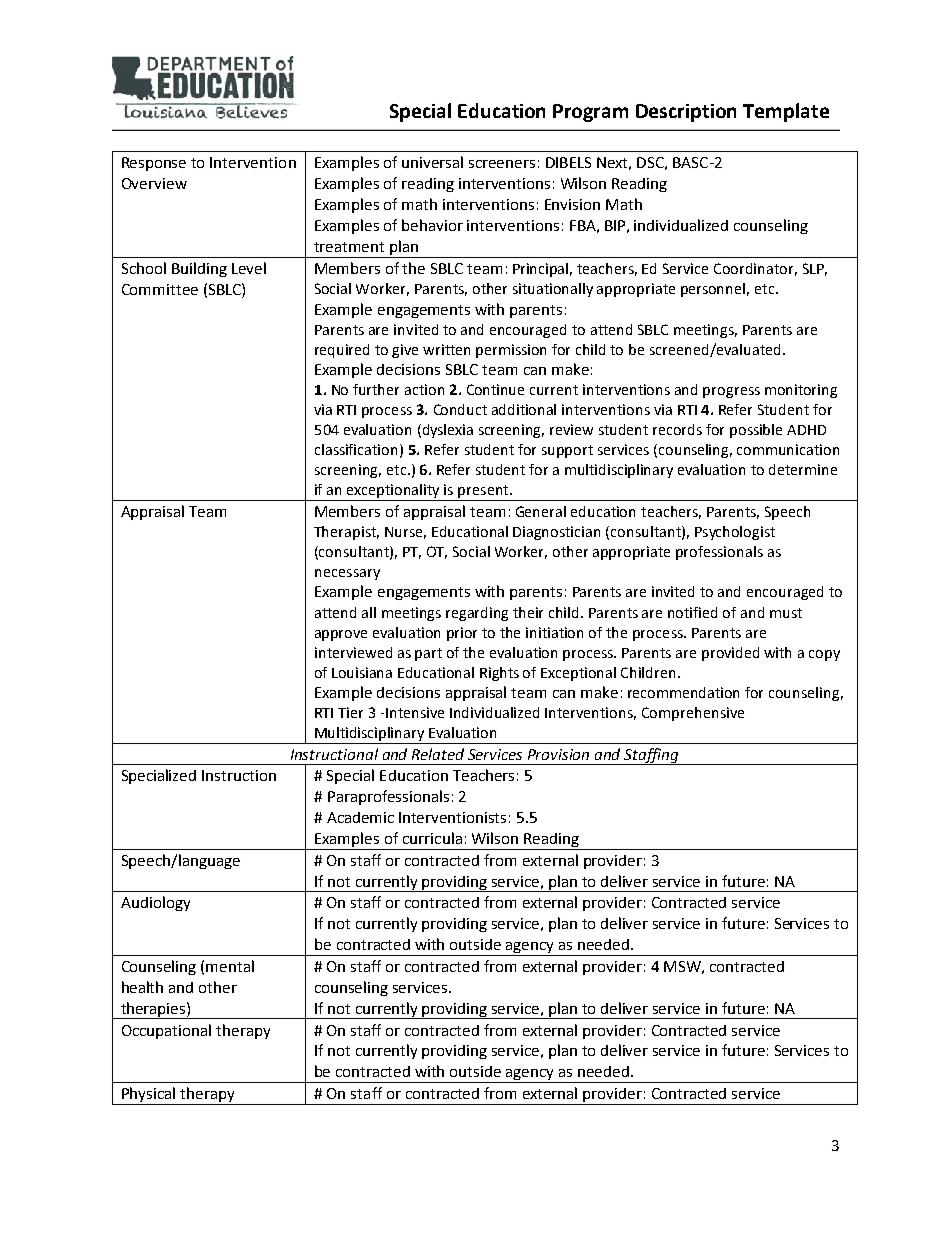 This screenshot has height=1233, width=952. What do you see at coordinates (786, 112) in the screenshot?
I see `Template` at bounding box center [786, 112].
